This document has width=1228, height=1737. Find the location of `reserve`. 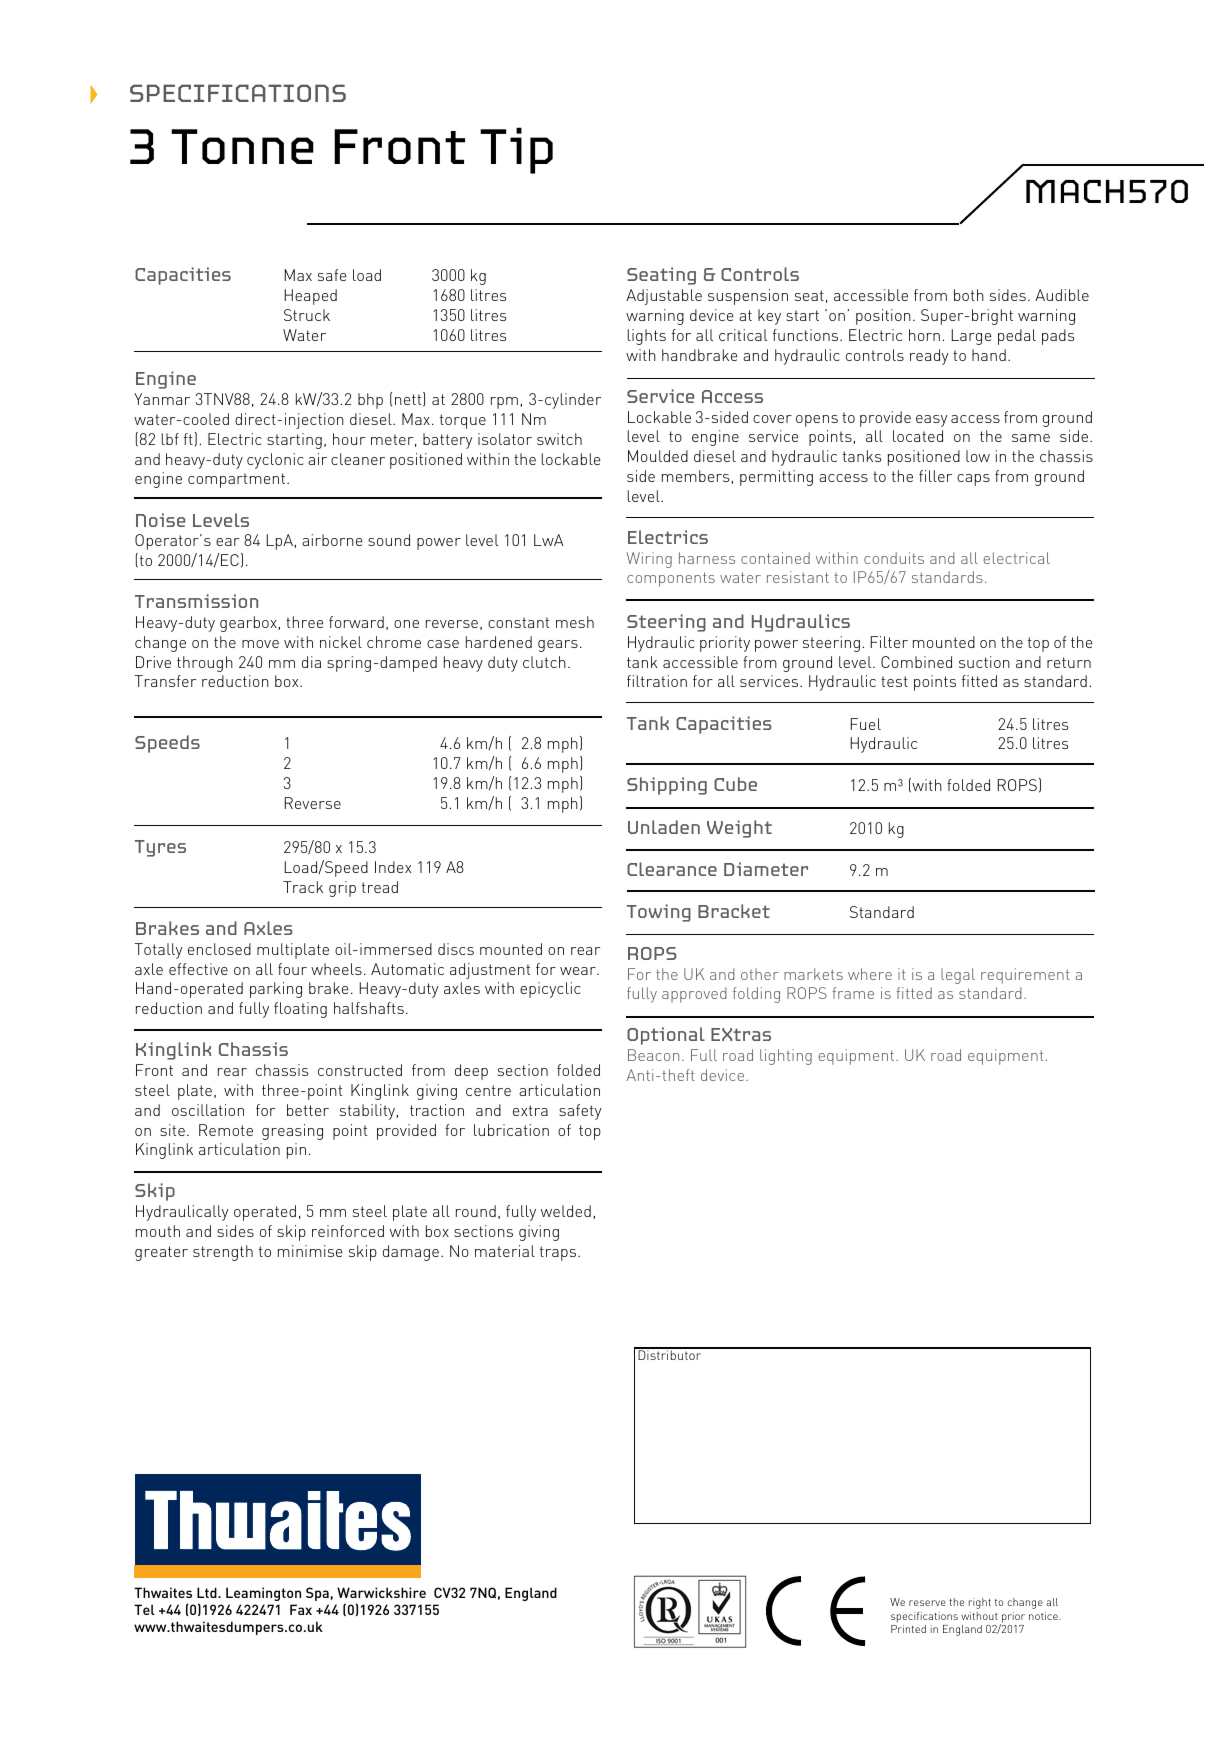

reserve is located at coordinates (927, 1603).
